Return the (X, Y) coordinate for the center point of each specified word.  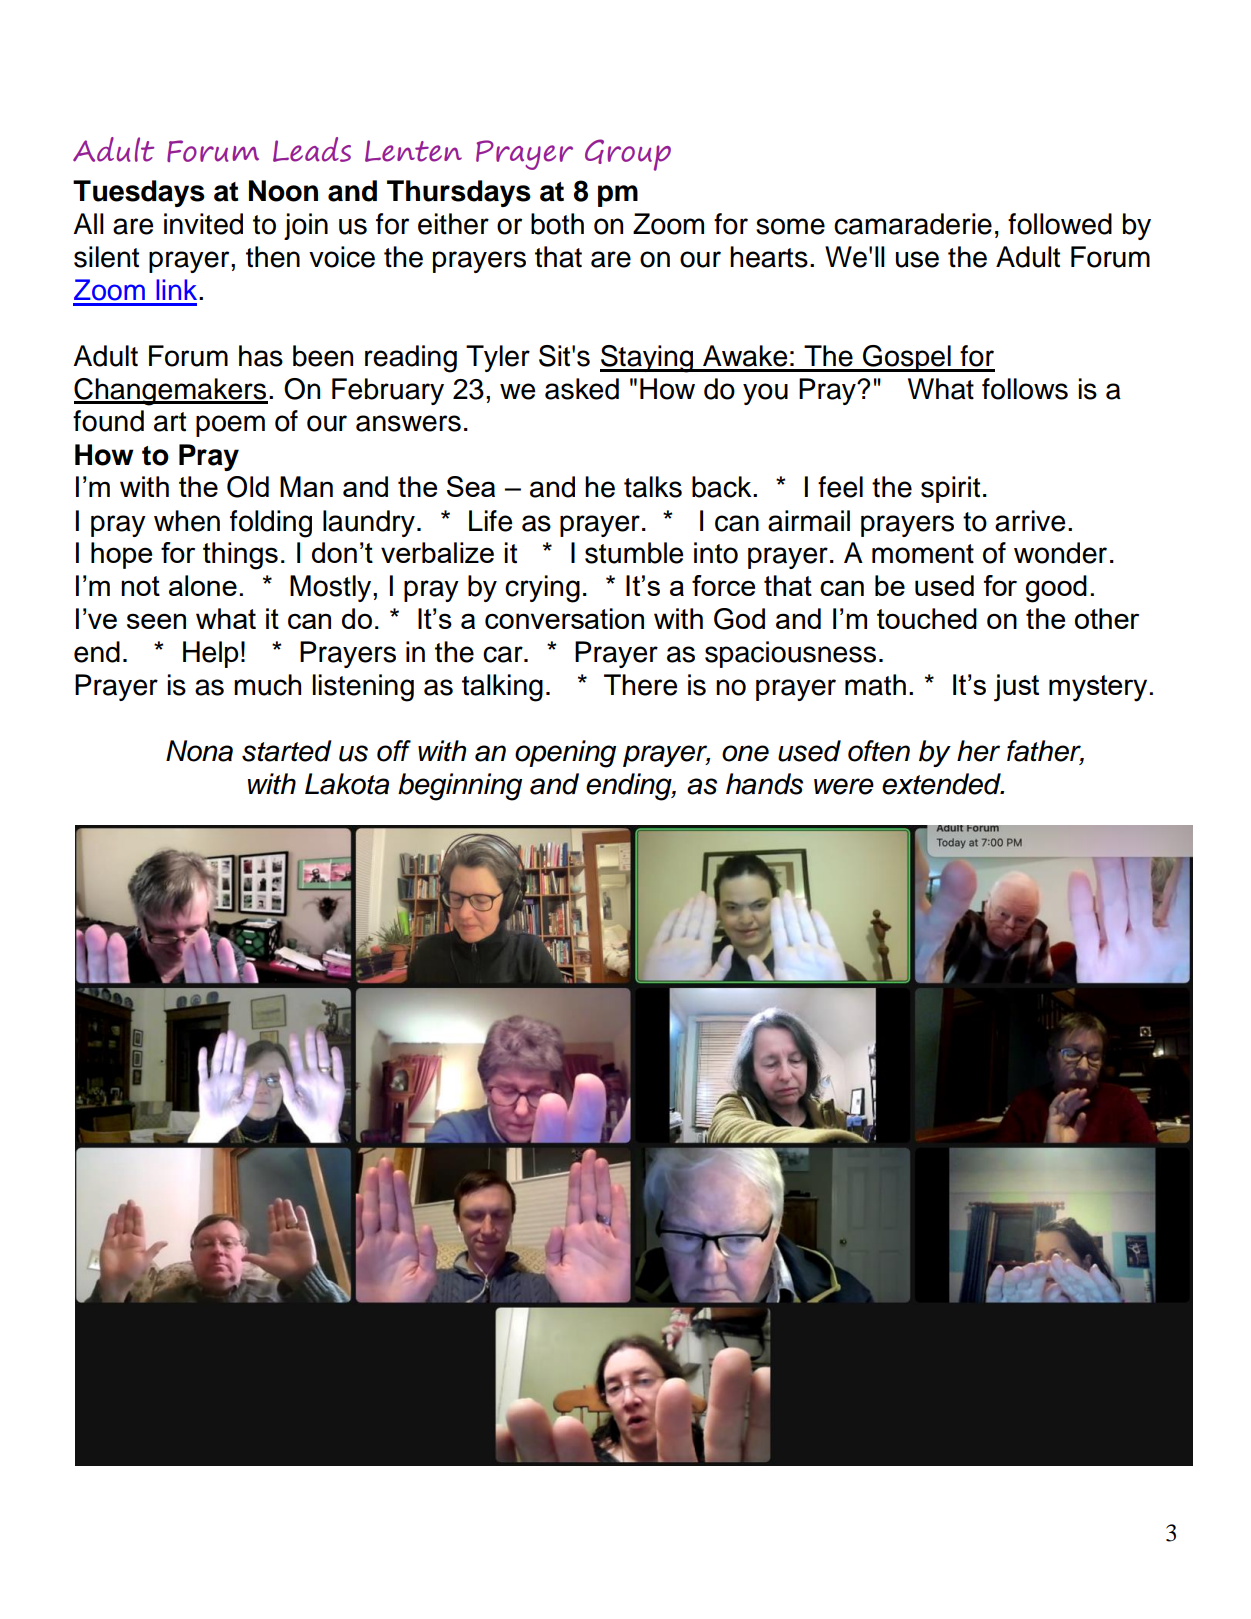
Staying (648, 359)
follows (1025, 389)
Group (628, 155)
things (240, 556)
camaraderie (913, 224)
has (261, 356)
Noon (283, 191)
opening (565, 754)
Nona (199, 751)
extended (942, 784)
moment (923, 554)
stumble (634, 553)
